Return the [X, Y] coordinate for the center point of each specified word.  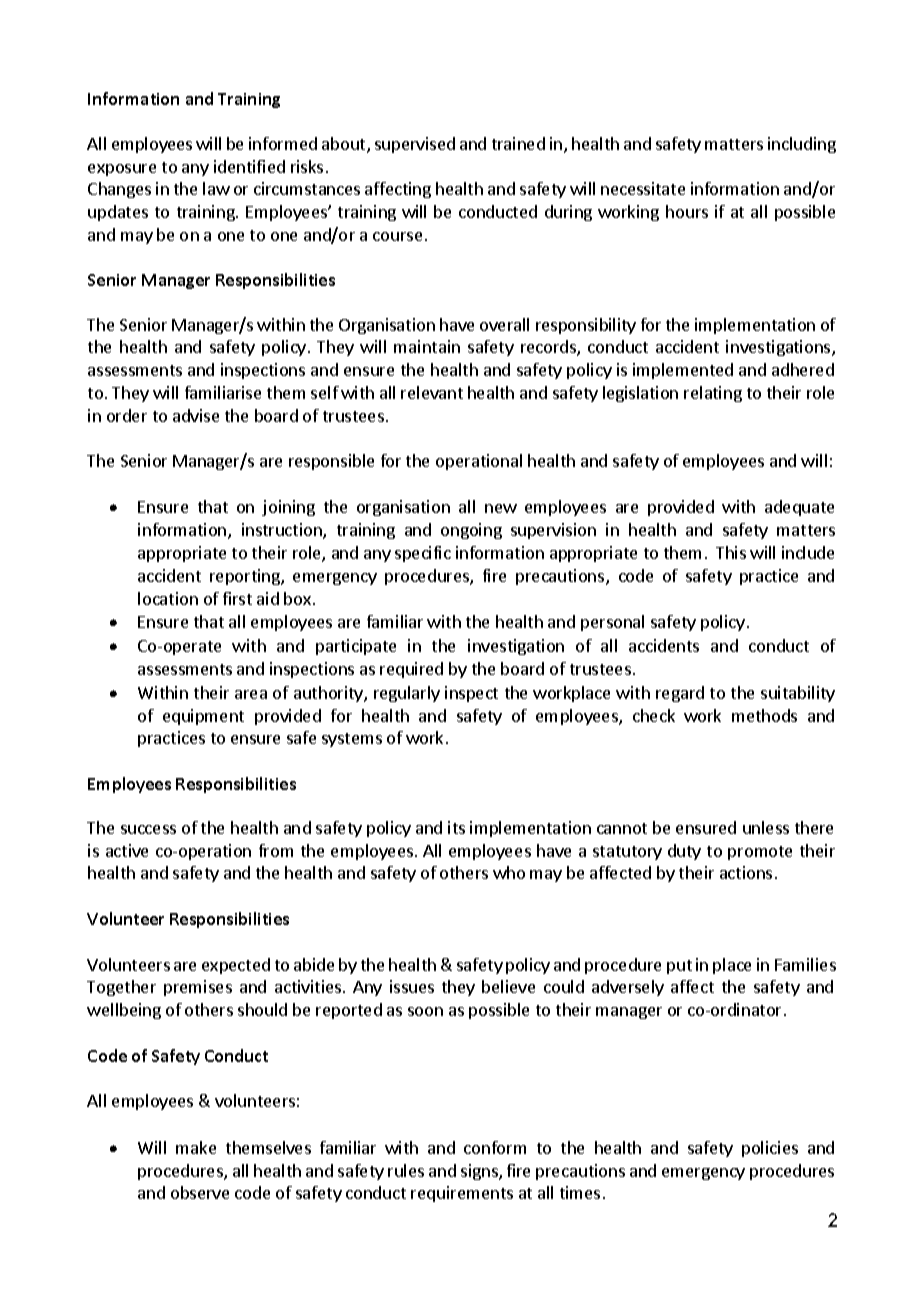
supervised [415, 145]
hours [687, 211]
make [196, 1147]
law [216, 188]
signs [480, 1172]
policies [770, 1149]
